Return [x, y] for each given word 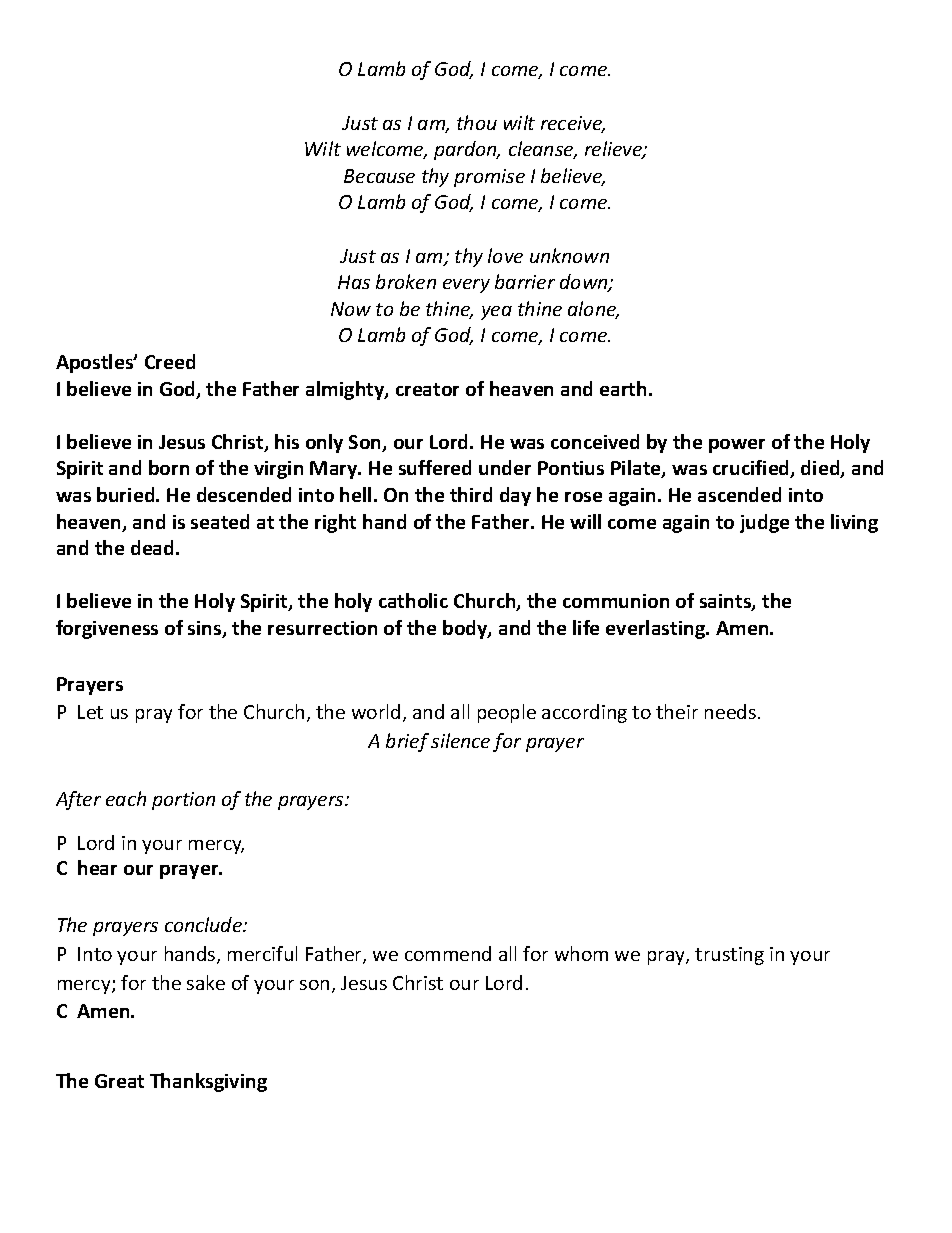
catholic [413, 600]
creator [427, 389]
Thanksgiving [208, 1082]
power [737, 446]
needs [730, 711]
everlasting [656, 629]
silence [460, 740]
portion [183, 801]
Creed [170, 361]
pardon [466, 150]
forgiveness [107, 629]
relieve [615, 150]
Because [379, 176]
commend [448, 953]
